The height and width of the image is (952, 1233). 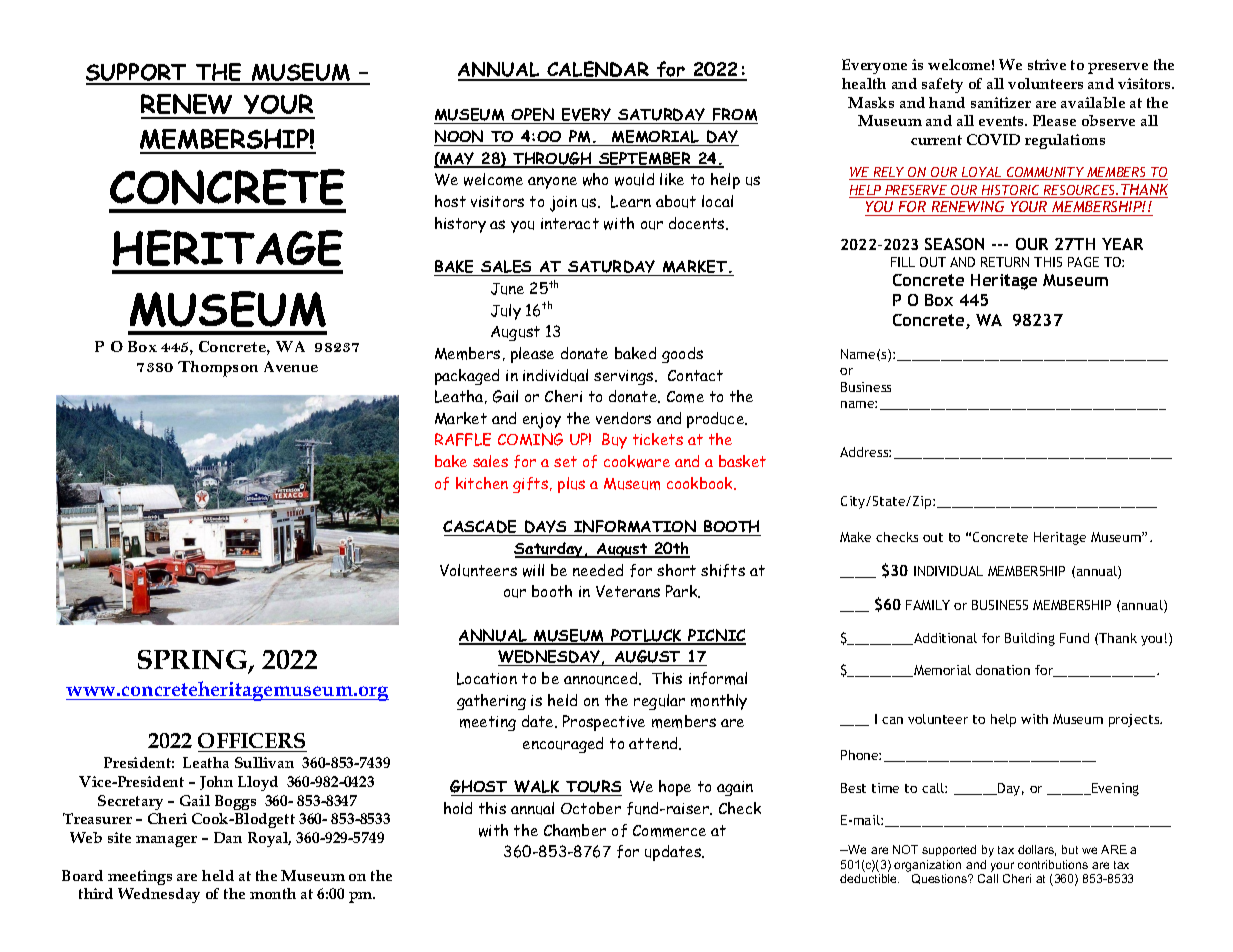 What do you see at coordinates (166, 841) in the image?
I see `manager` at bounding box center [166, 841].
